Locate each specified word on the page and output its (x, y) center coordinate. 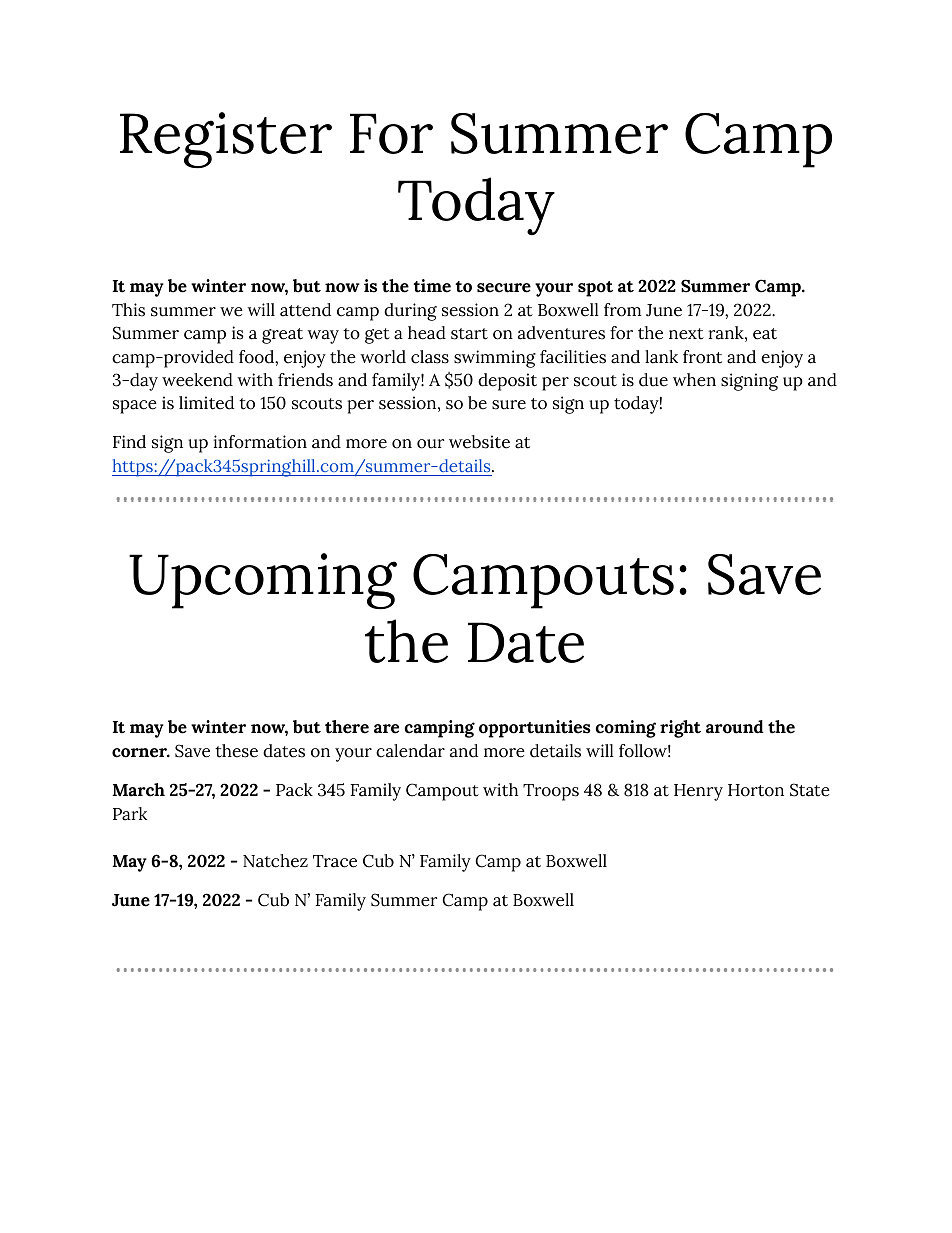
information (260, 442)
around (735, 727)
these (236, 751)
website (479, 442)
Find (129, 442)
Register (226, 140)
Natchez (275, 861)
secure (504, 288)
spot (595, 289)
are (386, 729)
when (694, 380)
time (432, 286)
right (680, 729)
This (128, 310)
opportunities (535, 729)
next (686, 334)
